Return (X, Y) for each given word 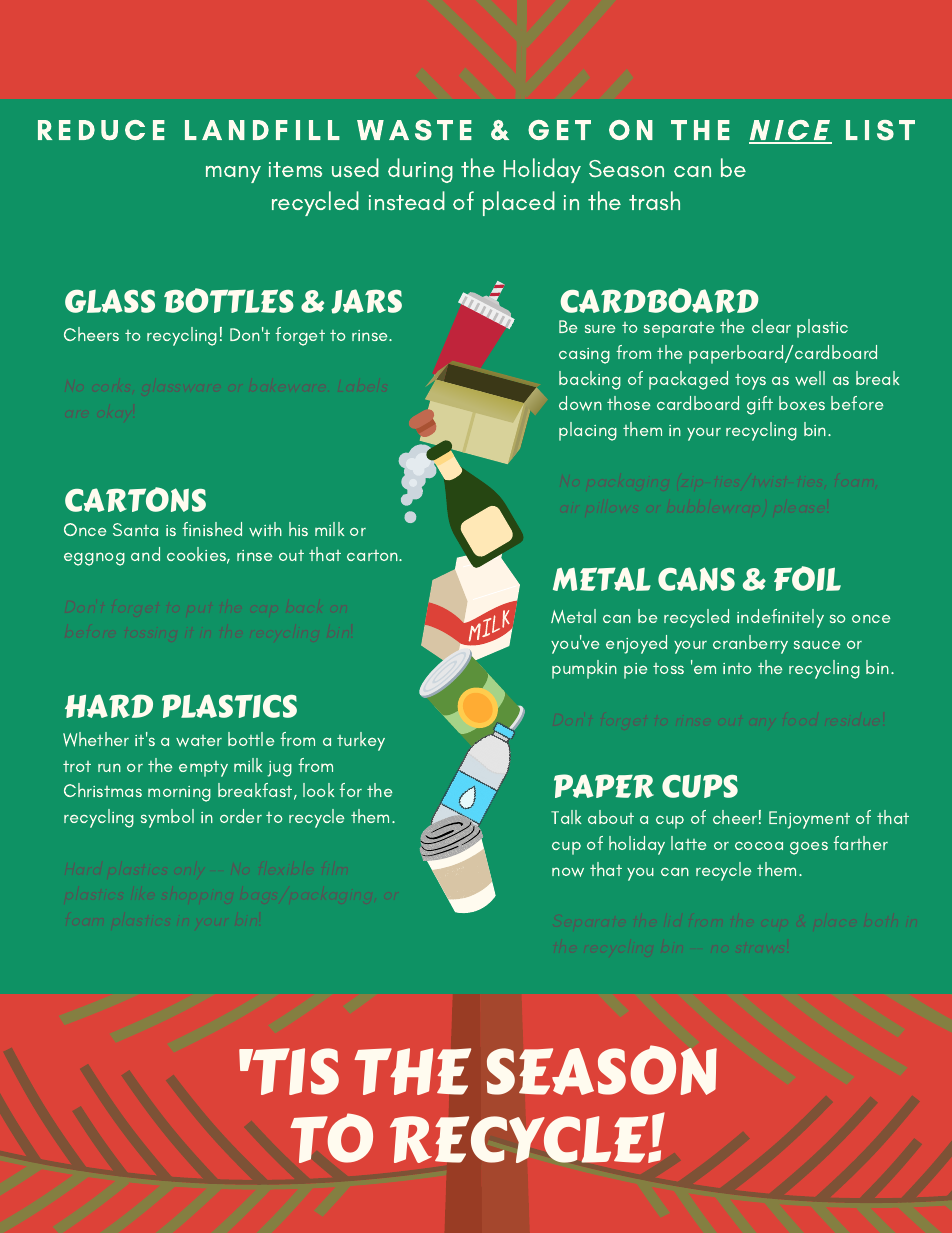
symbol (167, 818)
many (233, 174)
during (420, 170)
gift (760, 405)
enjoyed (636, 644)
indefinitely (780, 618)
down (580, 403)
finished (212, 529)
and (145, 554)
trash (654, 200)
